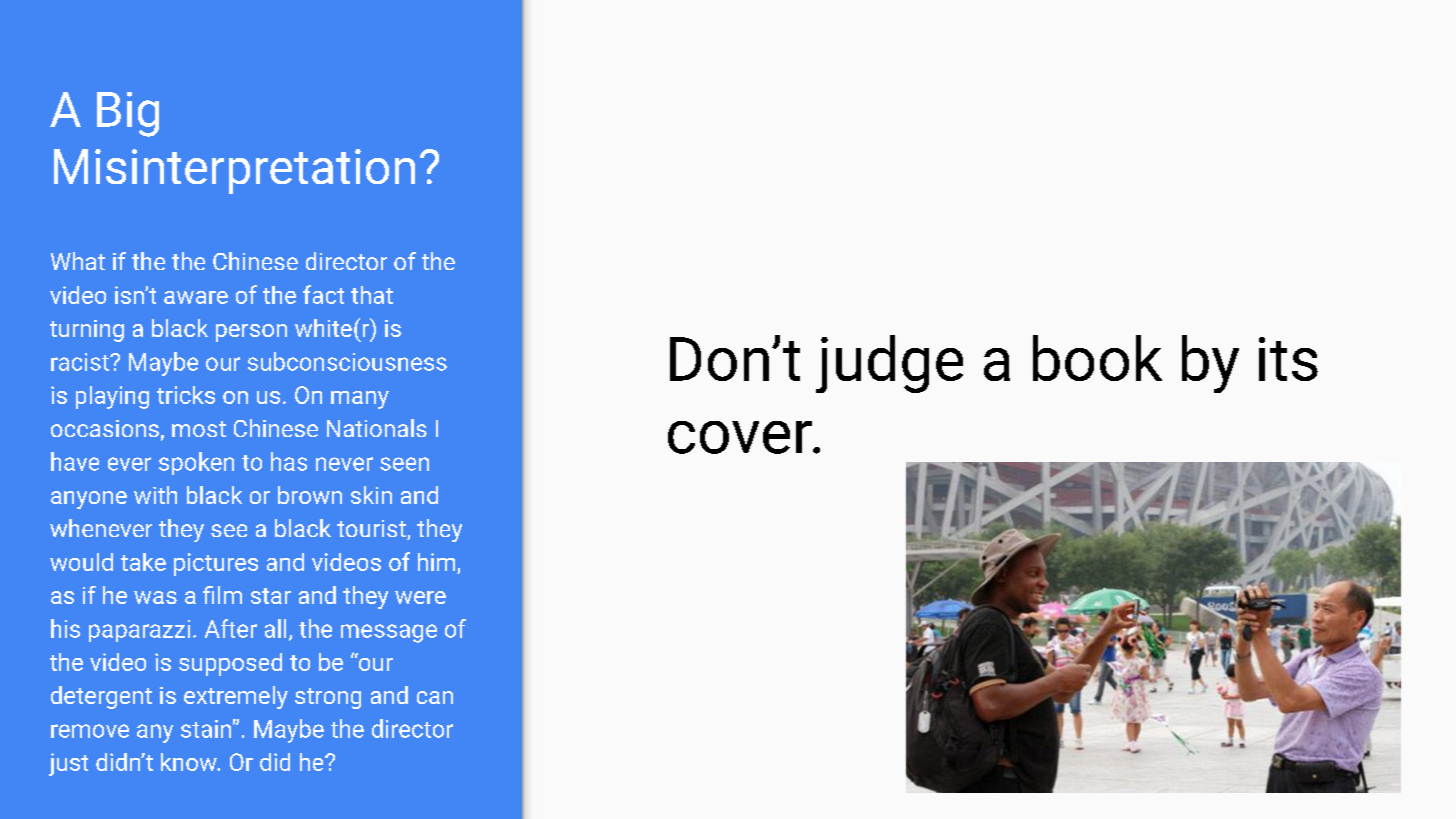  Describe the element at coordinates (889, 364) in the screenshot. I see `judge` at that location.
